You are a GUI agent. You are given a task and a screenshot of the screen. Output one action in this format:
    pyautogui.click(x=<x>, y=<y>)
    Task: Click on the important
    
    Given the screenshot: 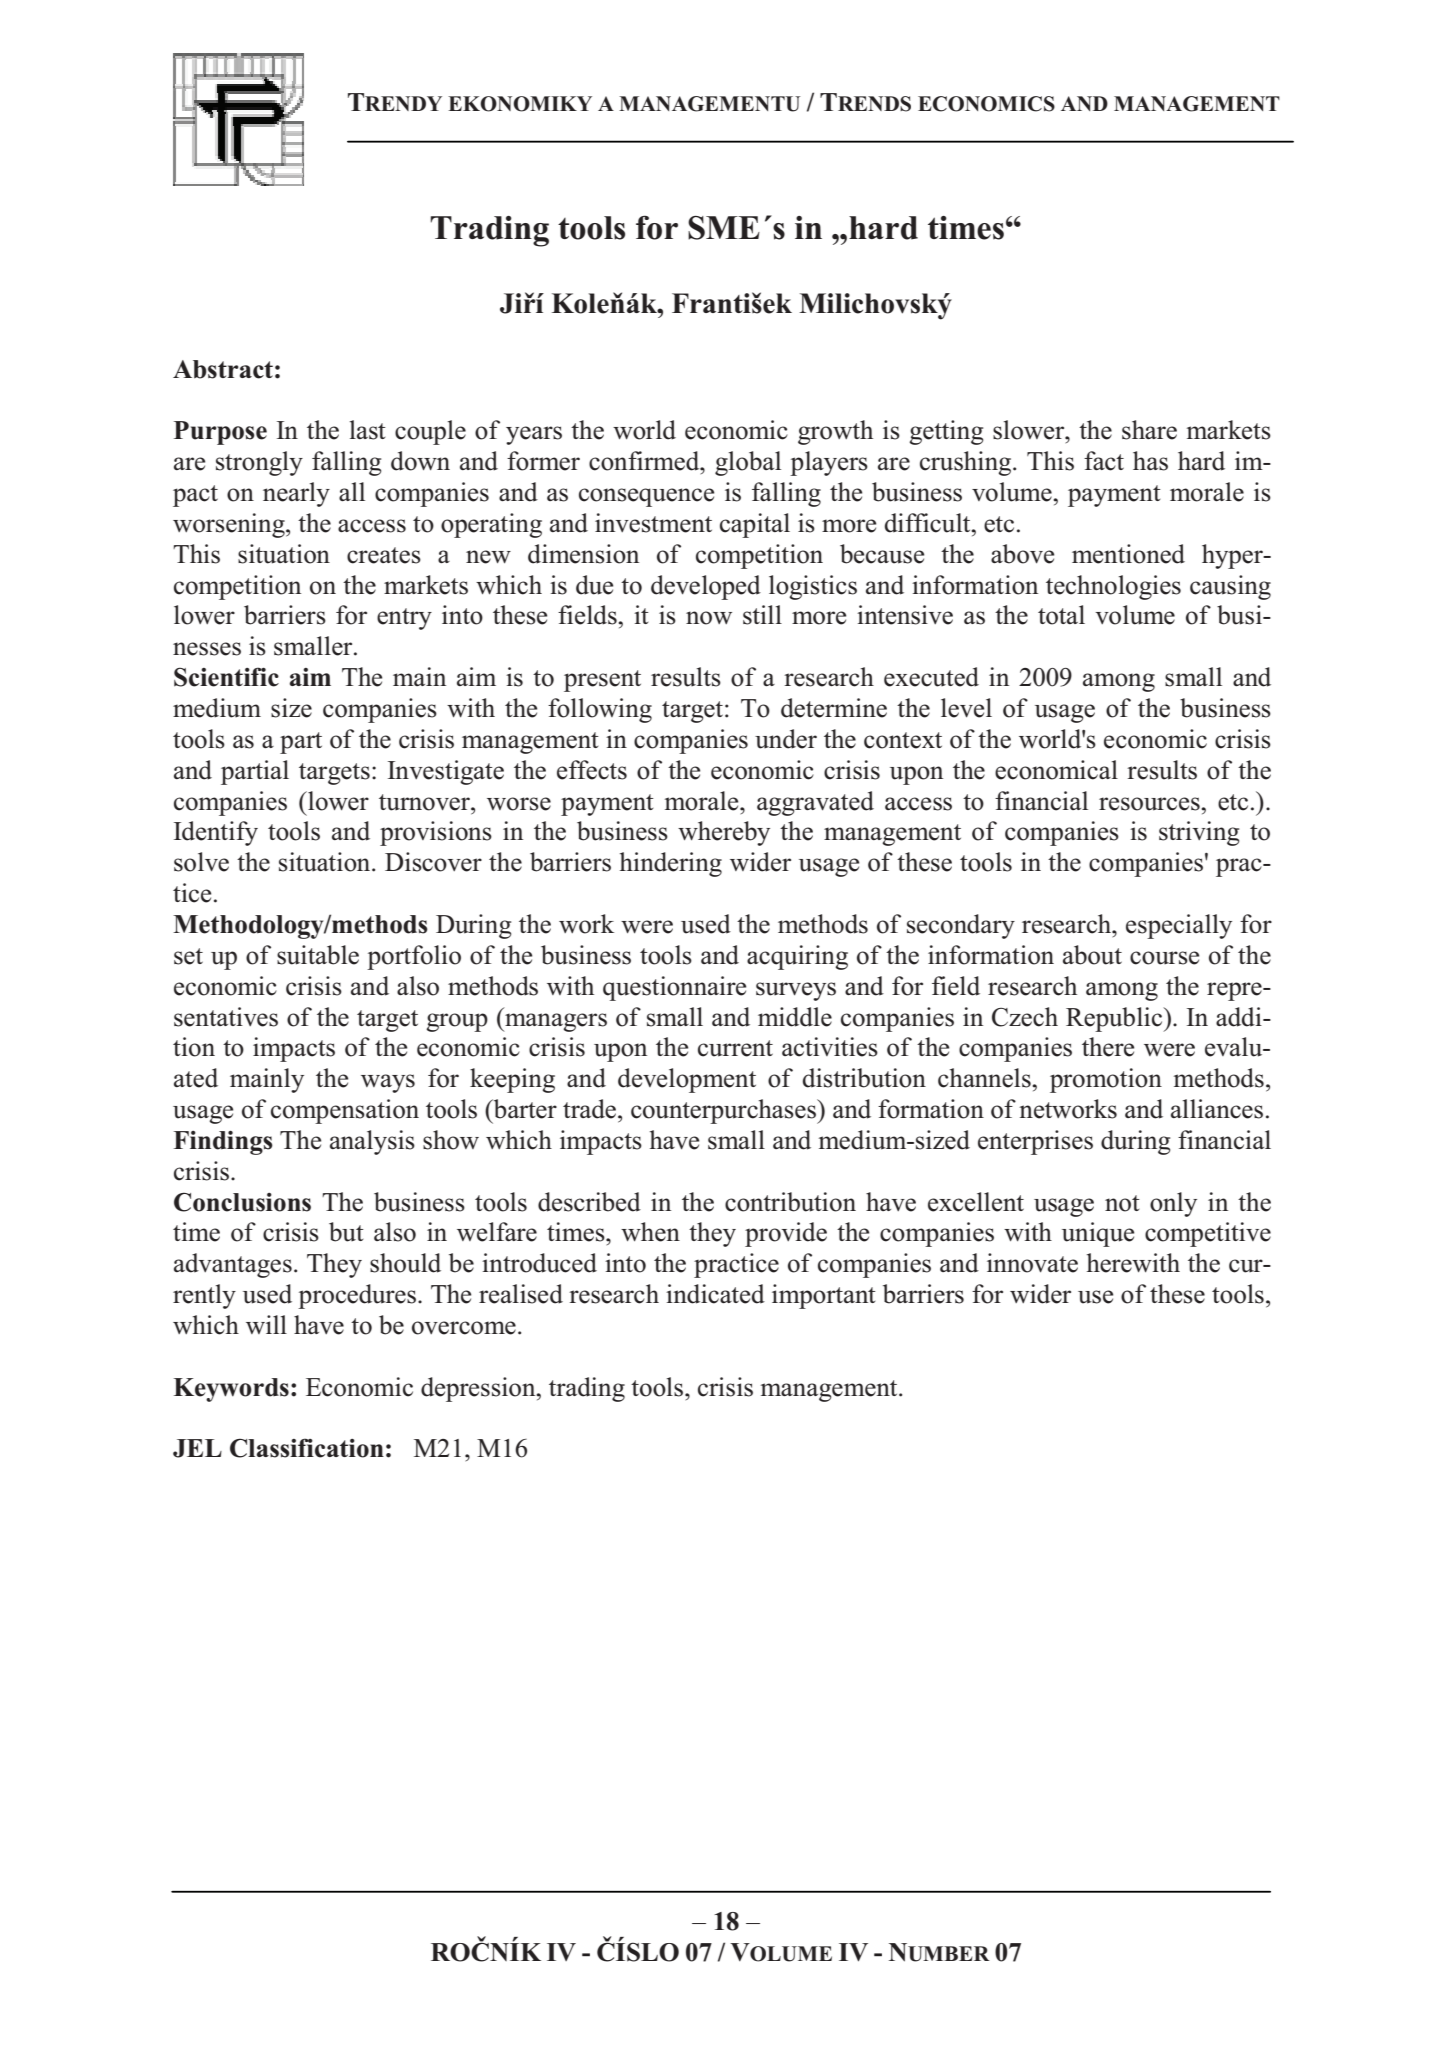 What is the action you would take?
    pyautogui.click(x=824, y=1296)
